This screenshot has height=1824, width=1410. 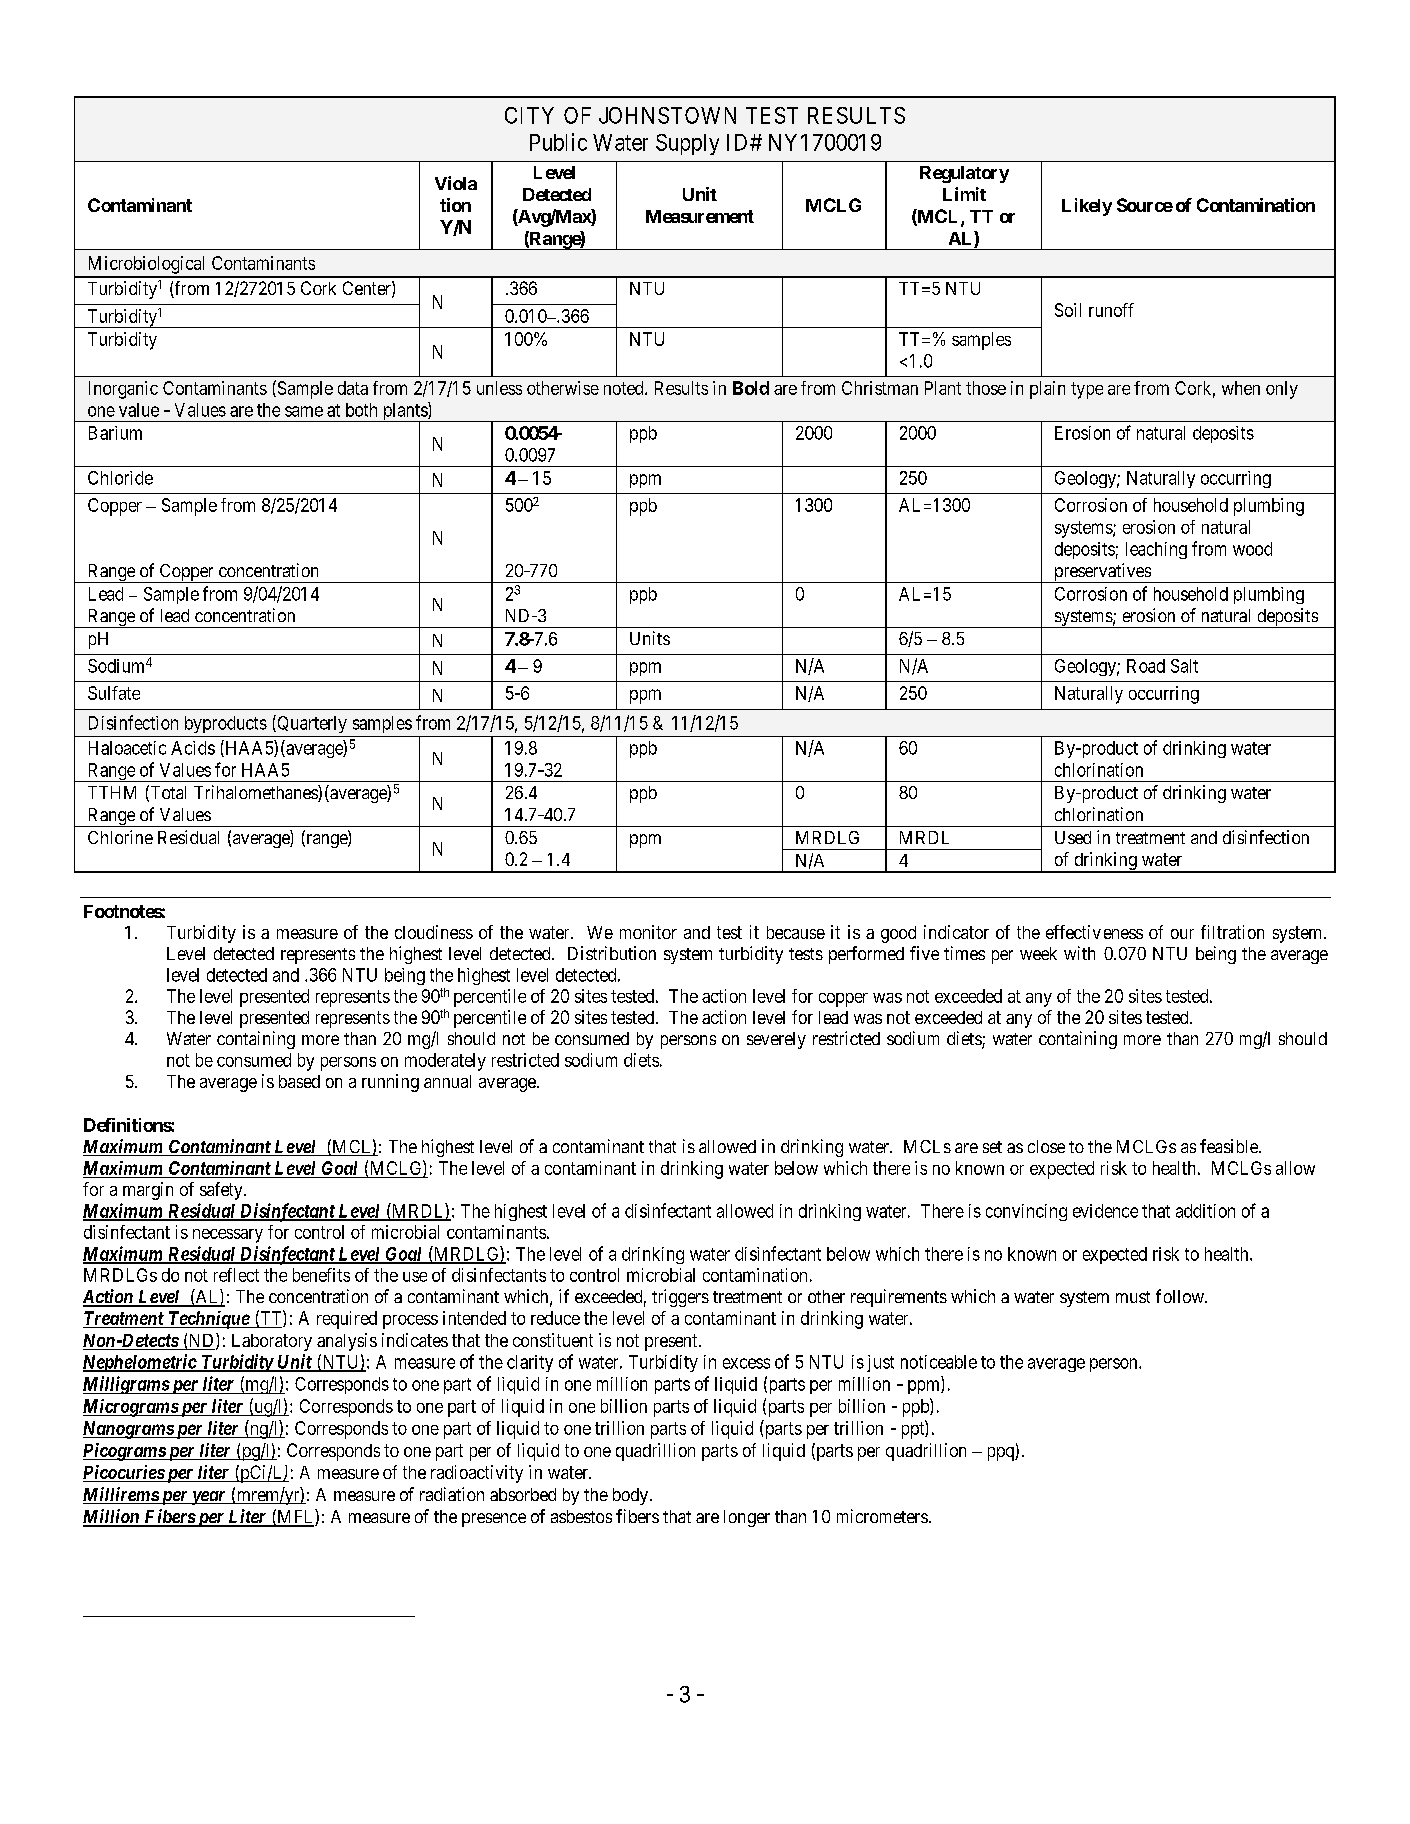 I want to click on Source, so click(x=1145, y=205).
